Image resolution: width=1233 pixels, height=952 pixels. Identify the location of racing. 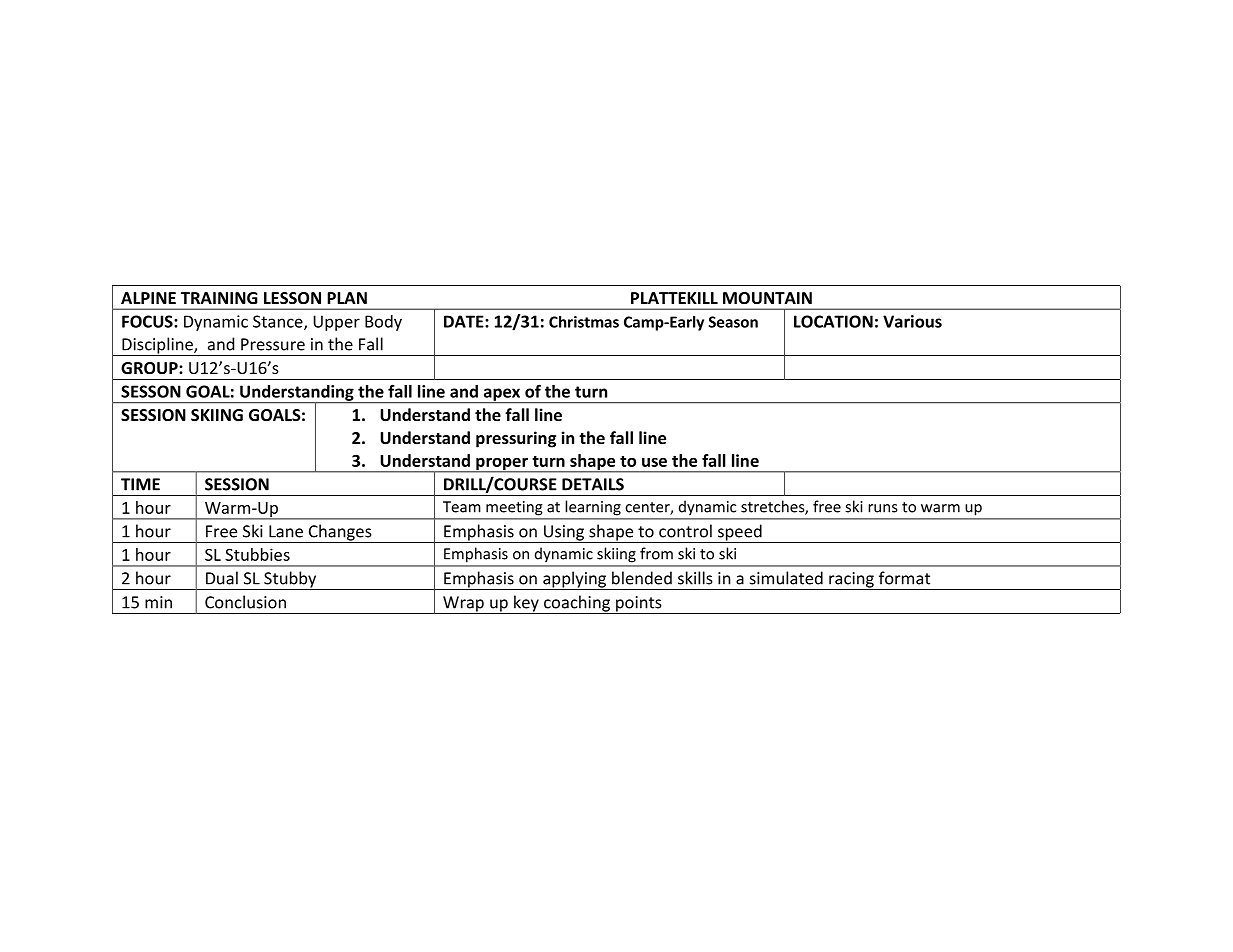
(851, 581).
